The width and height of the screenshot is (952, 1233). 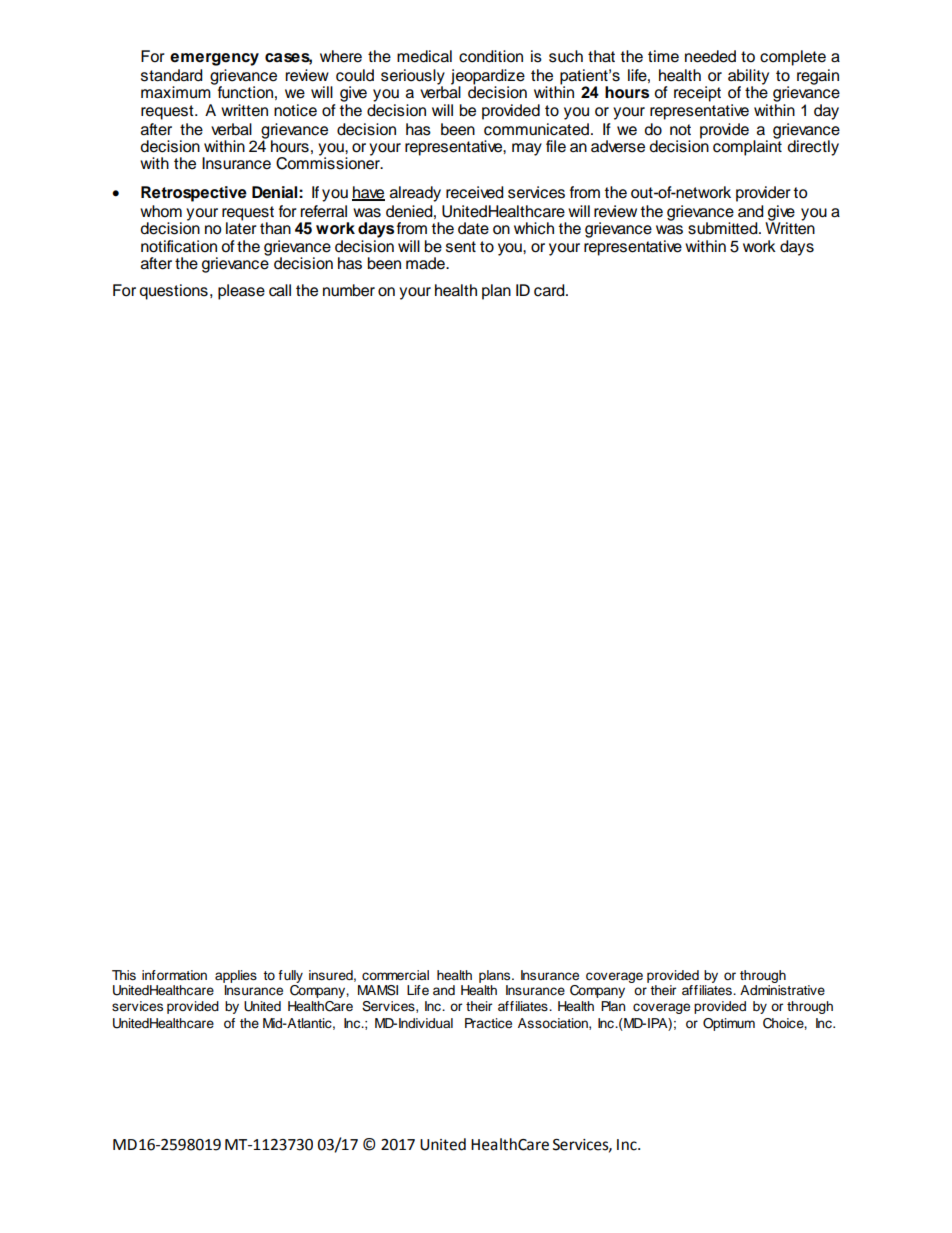 I want to click on Administrative, so click(x=782, y=990).
